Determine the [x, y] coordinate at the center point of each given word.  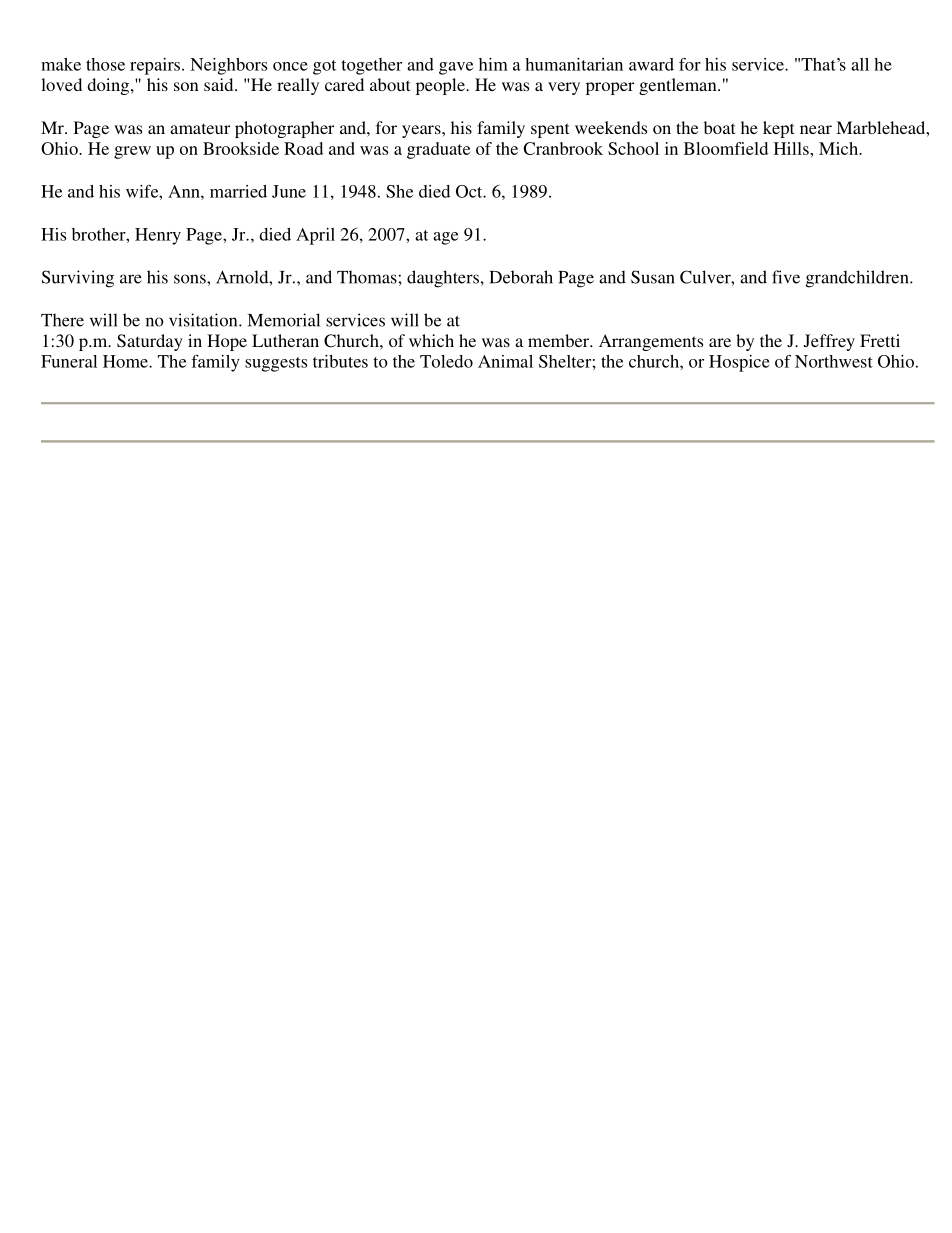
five [786, 277]
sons [191, 279]
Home [126, 361]
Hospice [739, 363]
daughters [443, 279]
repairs [156, 66]
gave [456, 68]
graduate [438, 150]
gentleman [679, 86]
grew [132, 152]
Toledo [446, 361]
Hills [792, 148]
